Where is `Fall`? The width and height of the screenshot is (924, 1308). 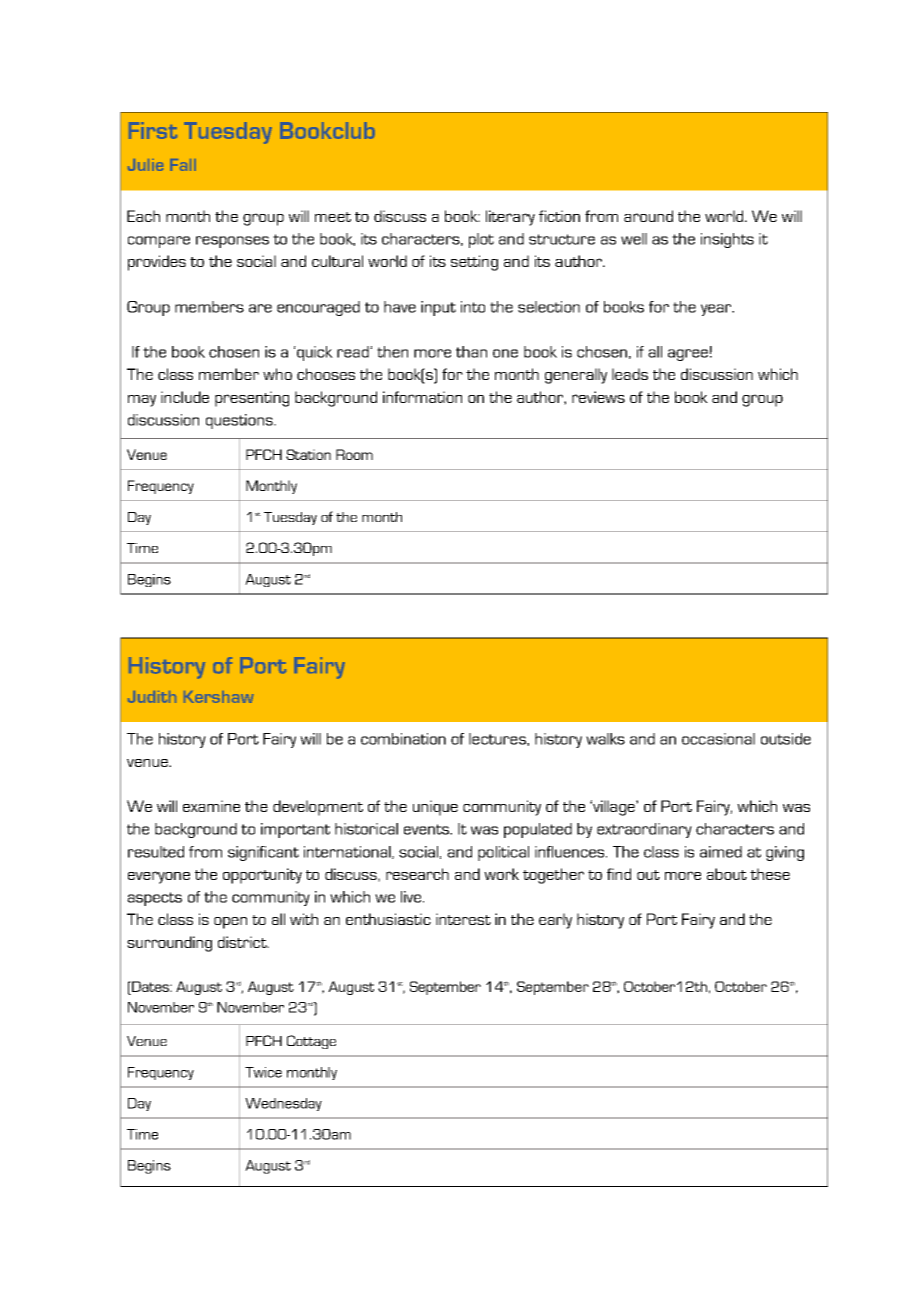
Fall is located at coordinates (183, 165).
